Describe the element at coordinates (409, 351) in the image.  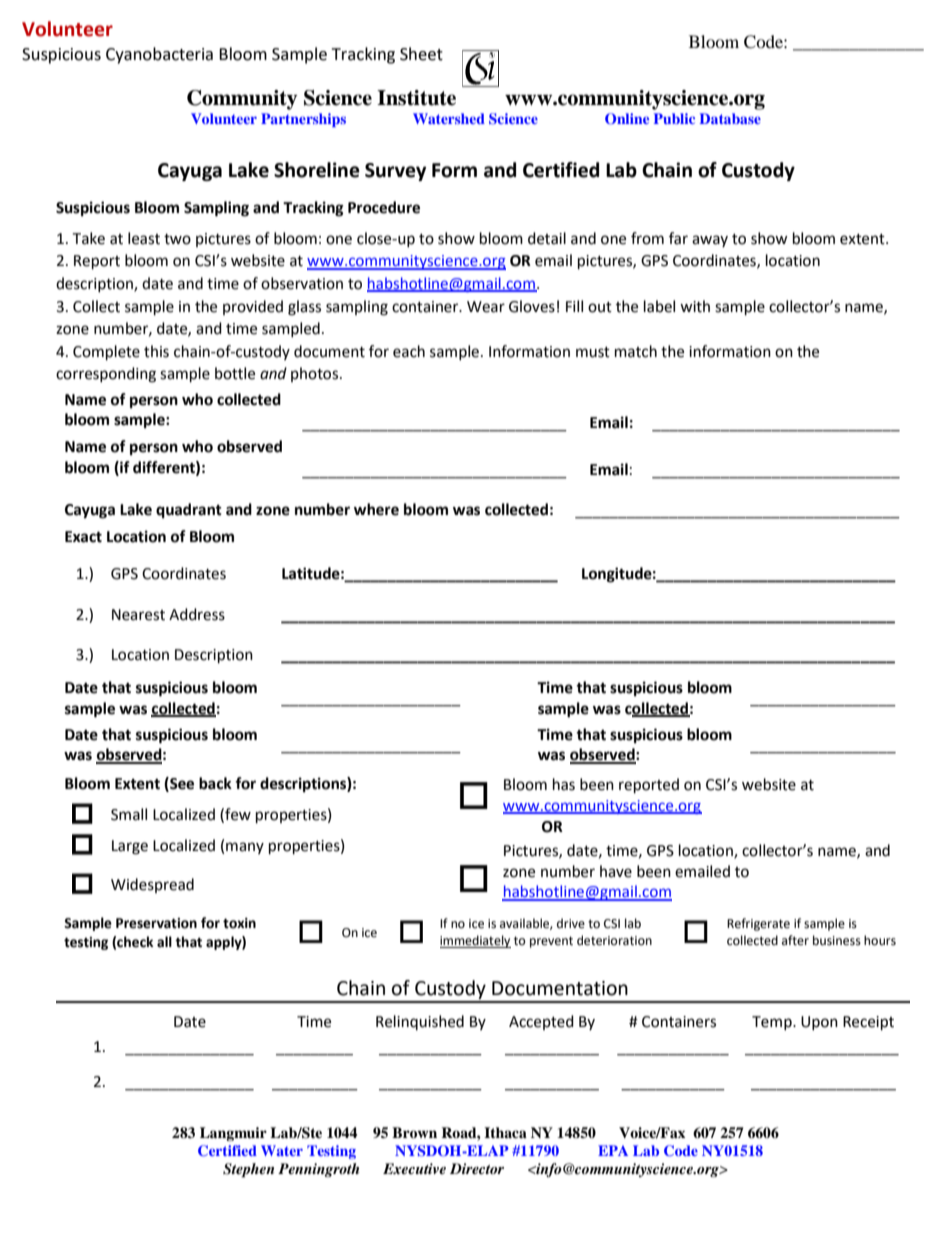
I see `each` at that location.
